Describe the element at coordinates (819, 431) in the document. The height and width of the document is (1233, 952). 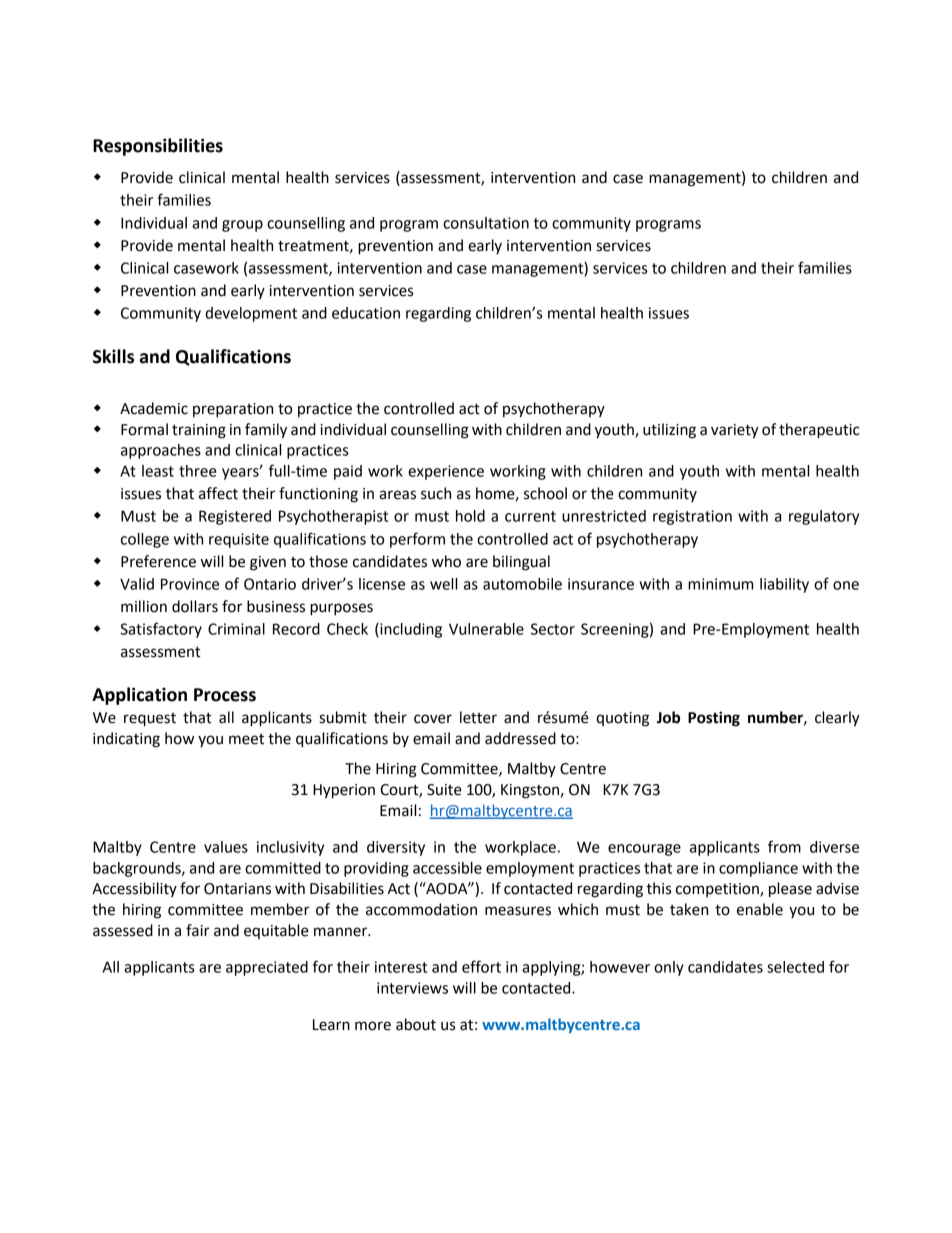
I see `therapeutic` at that location.
